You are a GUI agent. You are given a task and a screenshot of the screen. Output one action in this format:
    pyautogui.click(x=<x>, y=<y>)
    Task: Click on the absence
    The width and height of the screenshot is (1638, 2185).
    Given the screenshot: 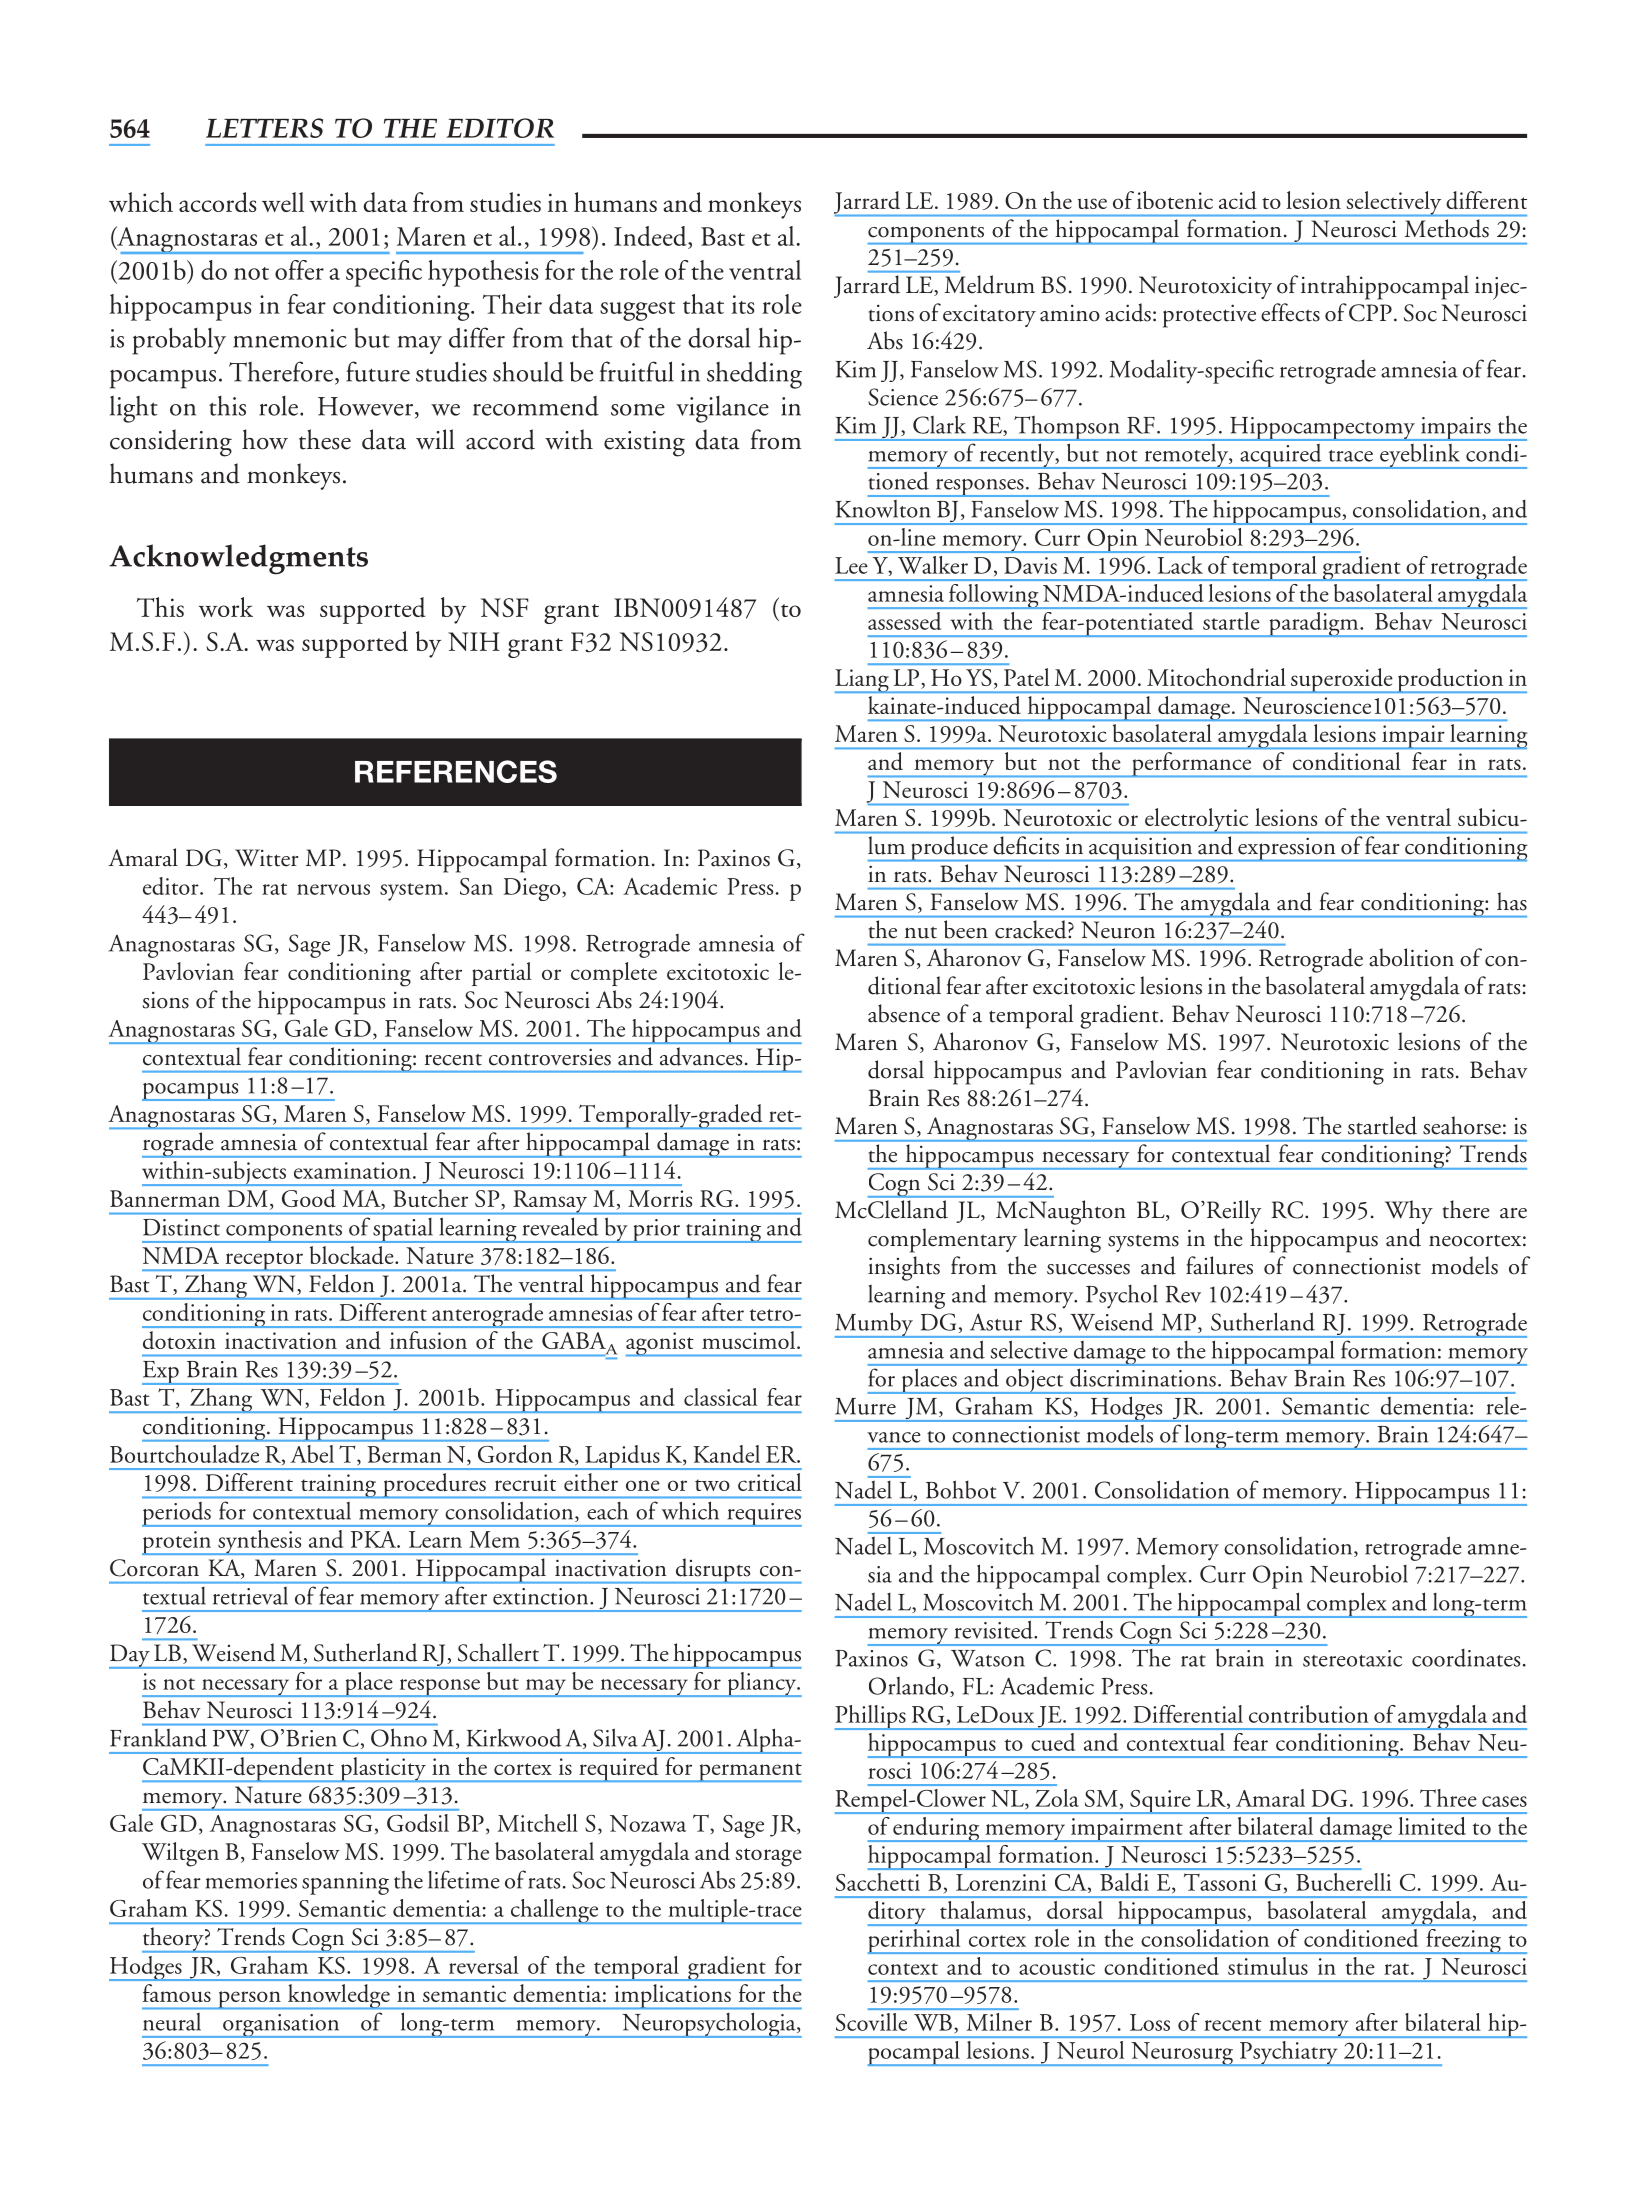 What is the action you would take?
    pyautogui.click(x=904, y=1013)
